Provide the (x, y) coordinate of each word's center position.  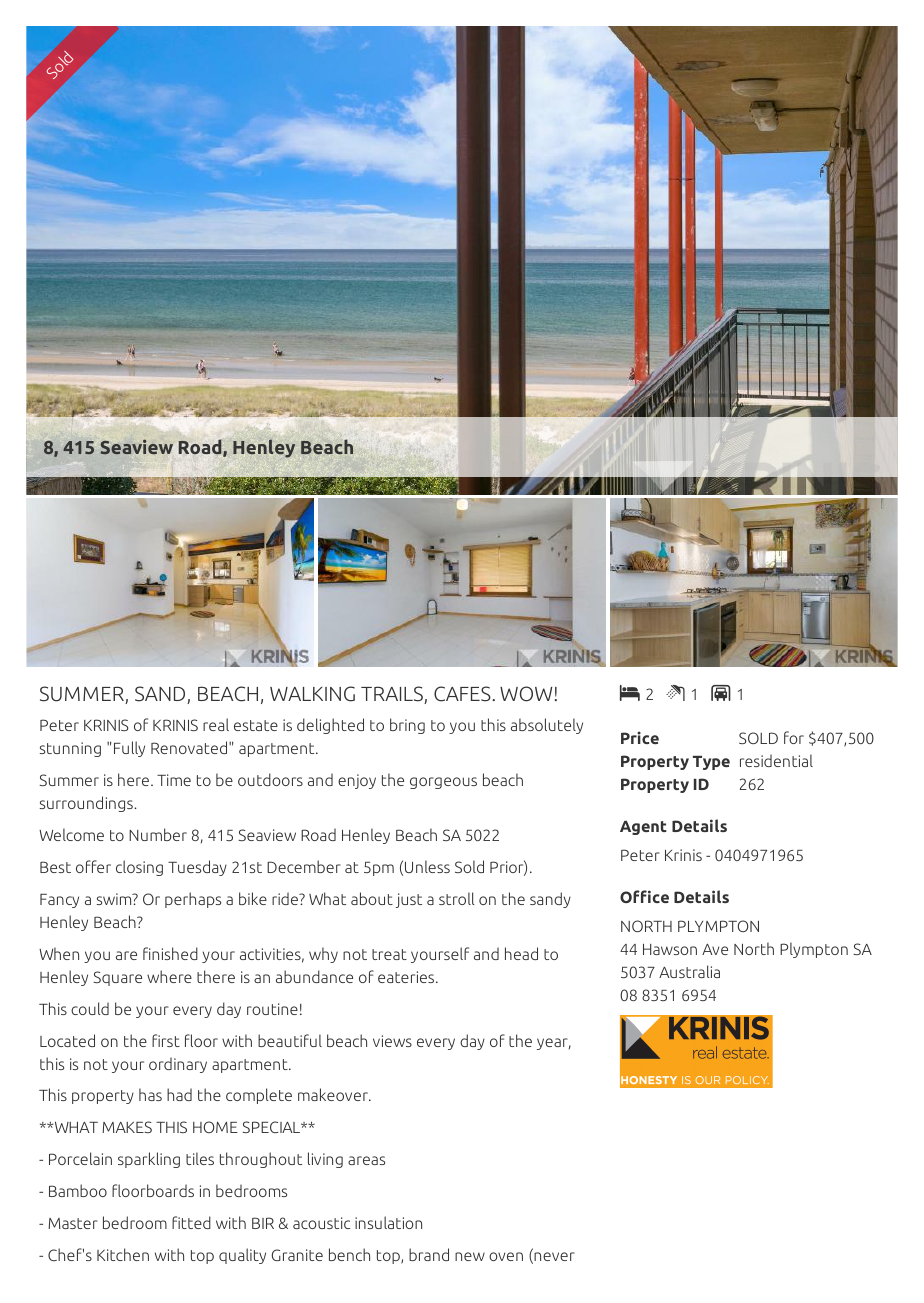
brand (429, 1254)
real (216, 724)
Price (640, 737)
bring (407, 726)
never (553, 1258)
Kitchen (123, 1254)
